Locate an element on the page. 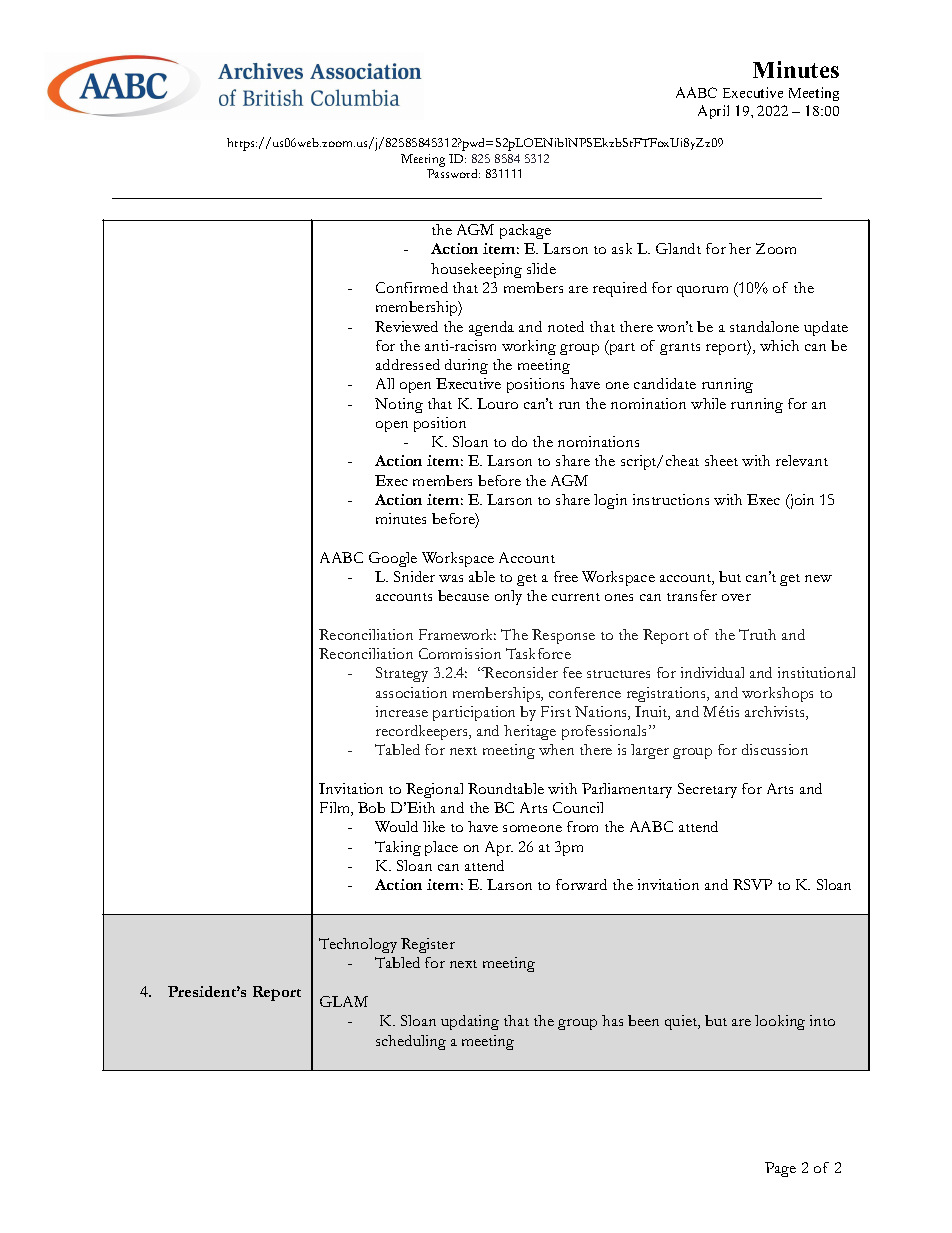 This image has width=952, height=1233. April is located at coordinates (713, 112).
